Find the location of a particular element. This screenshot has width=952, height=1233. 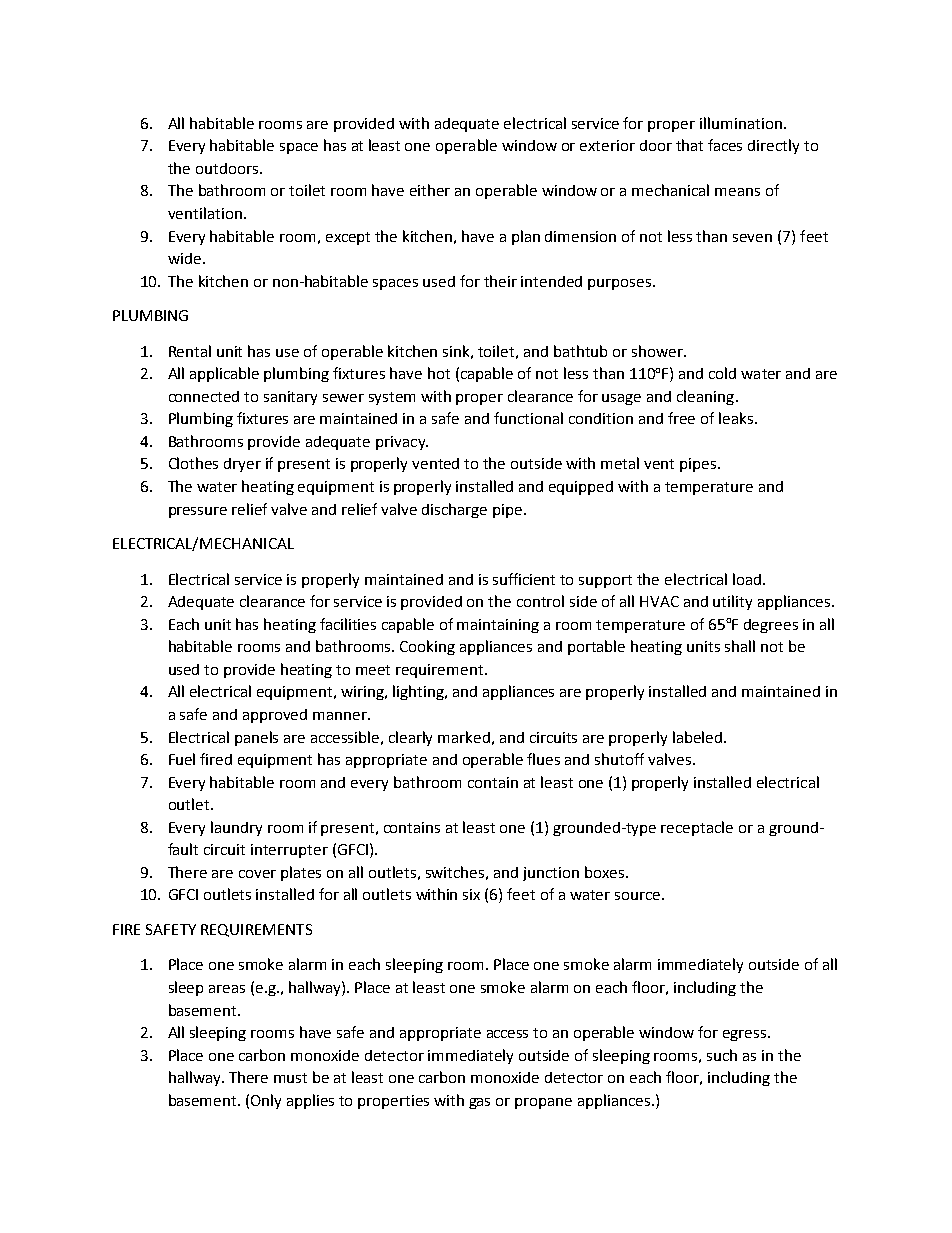

gas is located at coordinates (479, 1103).
